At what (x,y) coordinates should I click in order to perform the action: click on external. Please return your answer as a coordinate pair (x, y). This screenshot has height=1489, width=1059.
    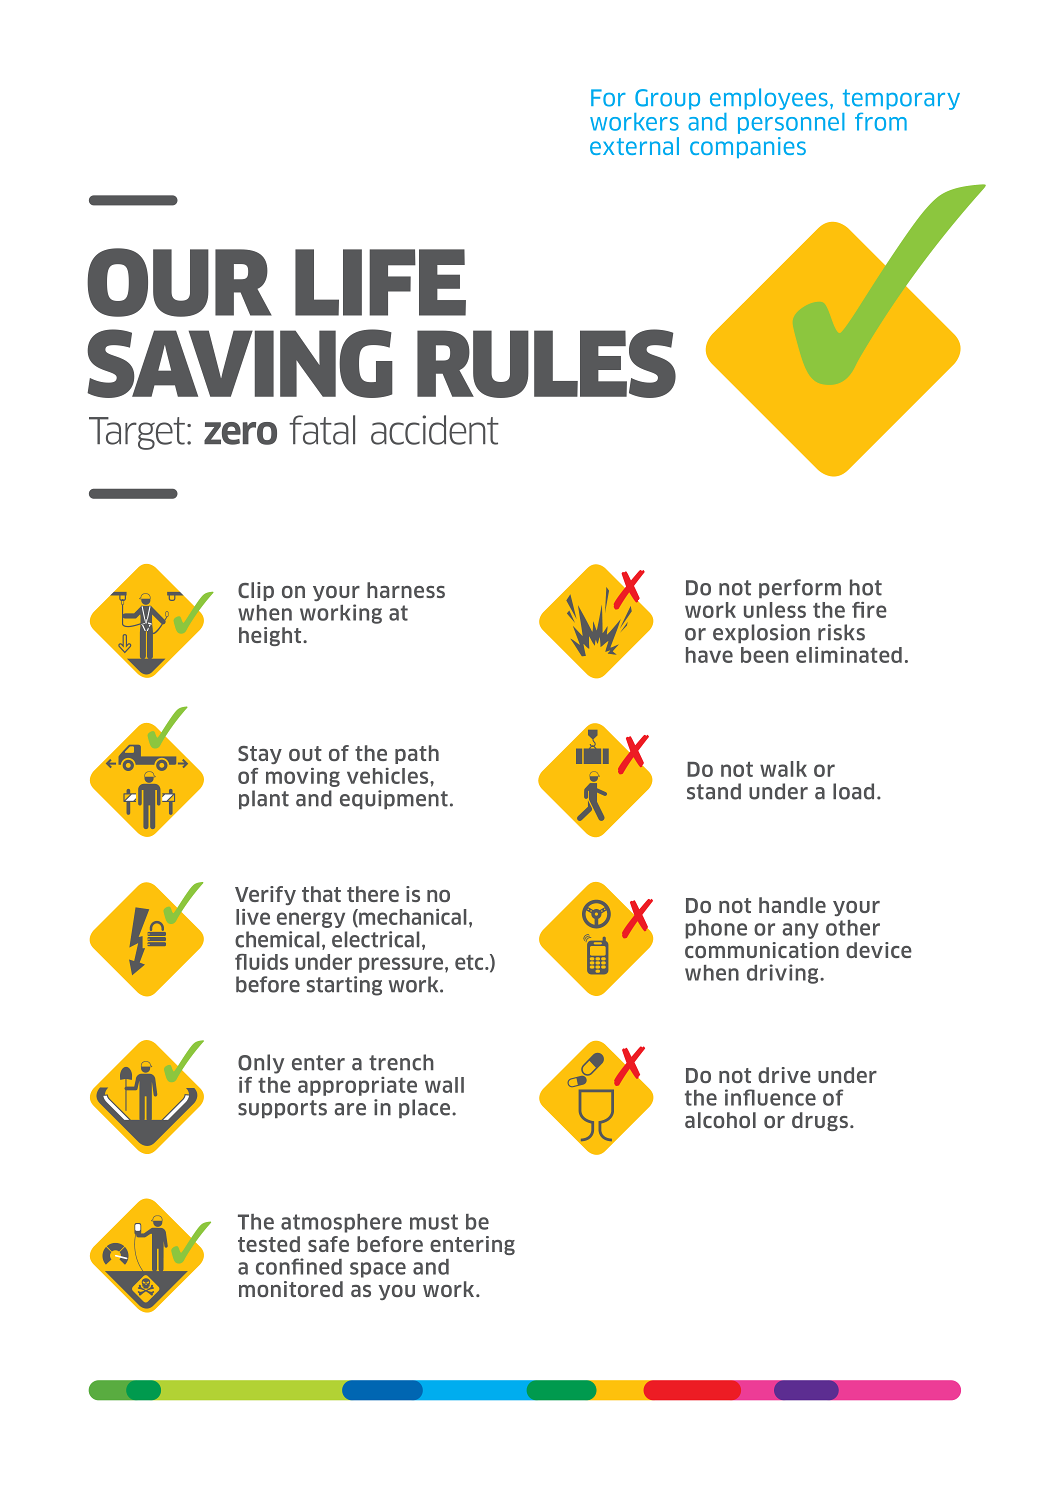
    Looking at the image, I should click on (634, 146).
